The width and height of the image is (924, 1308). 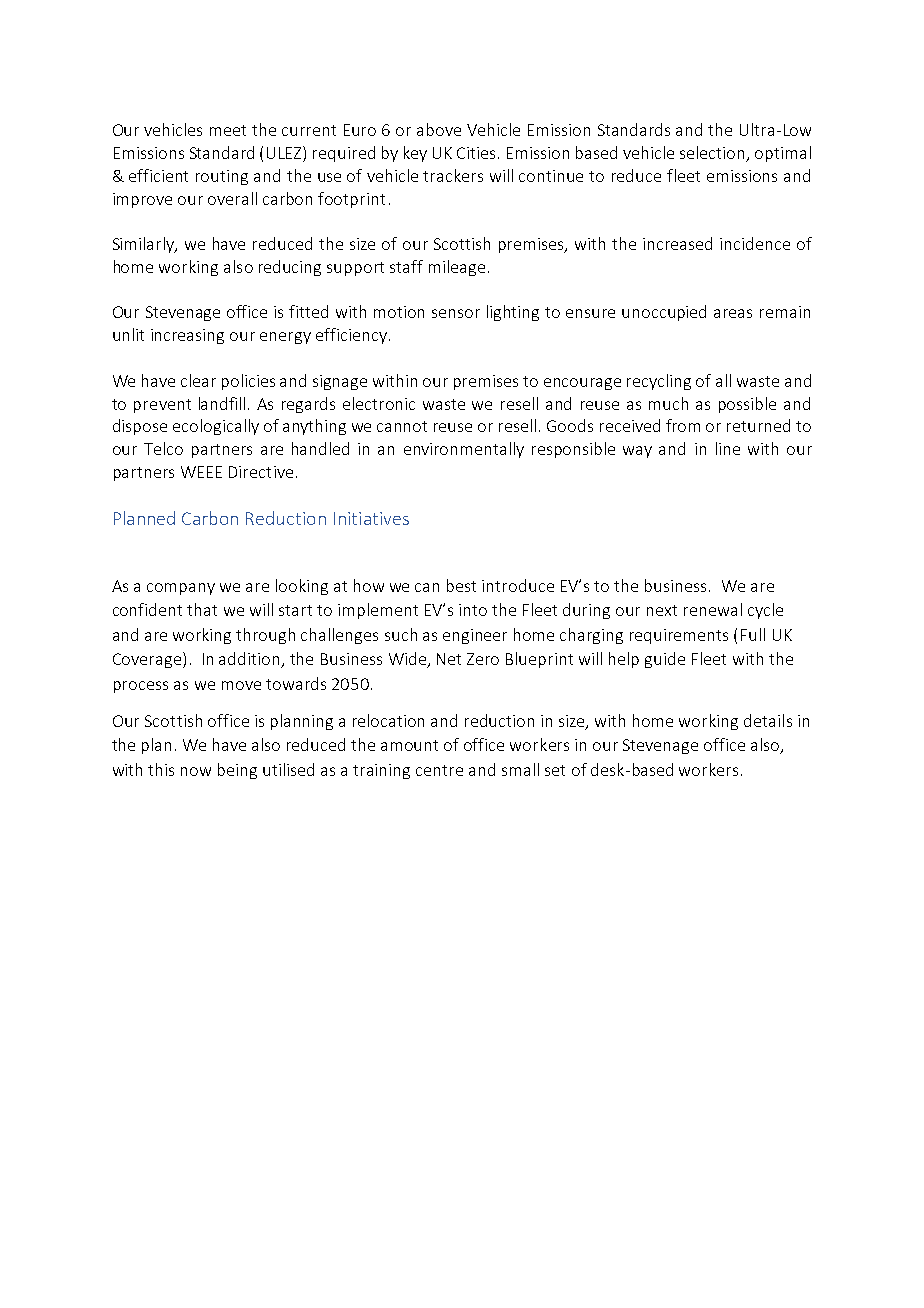 I want to click on line, so click(x=728, y=448).
